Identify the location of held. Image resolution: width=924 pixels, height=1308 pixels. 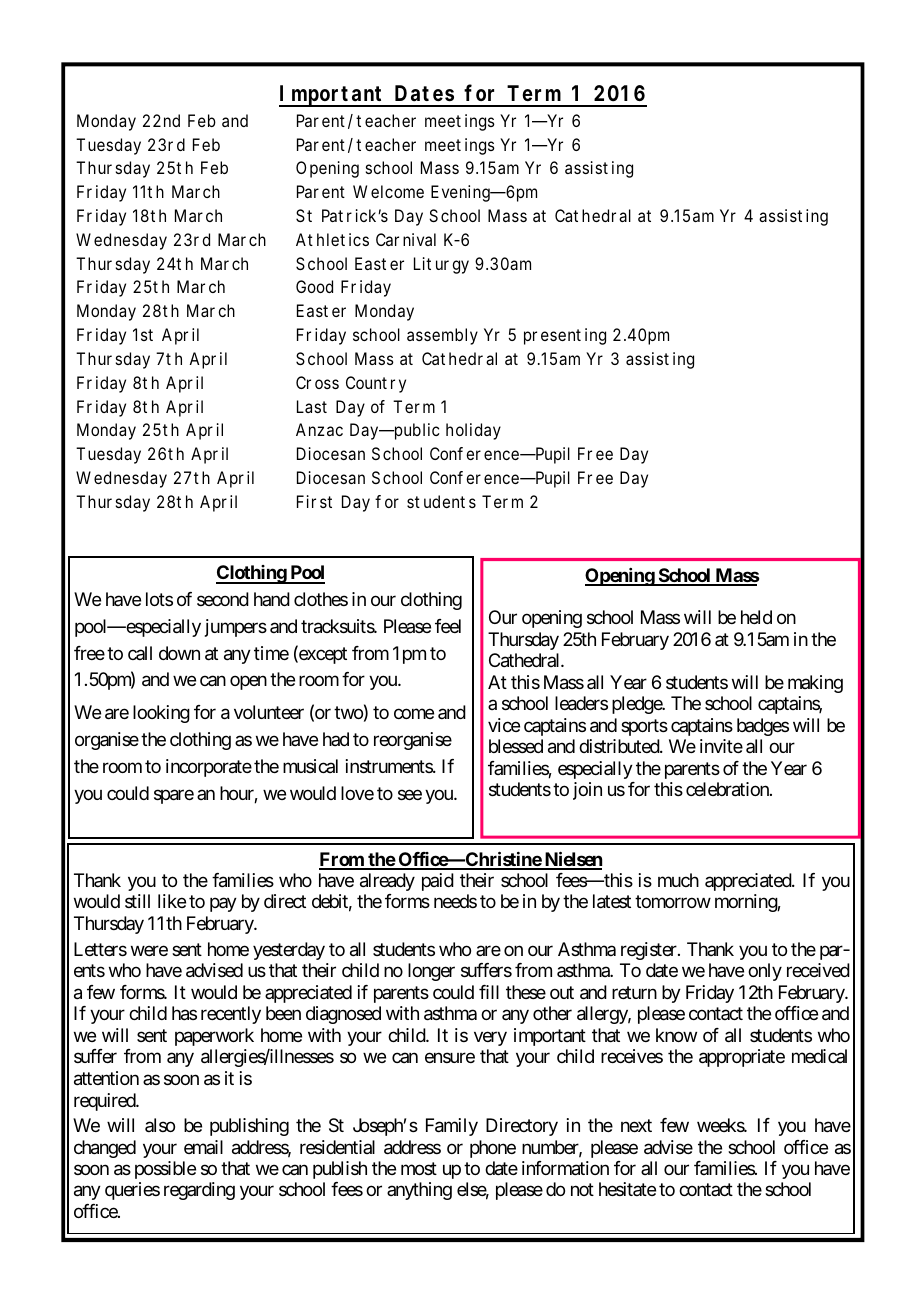
(756, 617).
